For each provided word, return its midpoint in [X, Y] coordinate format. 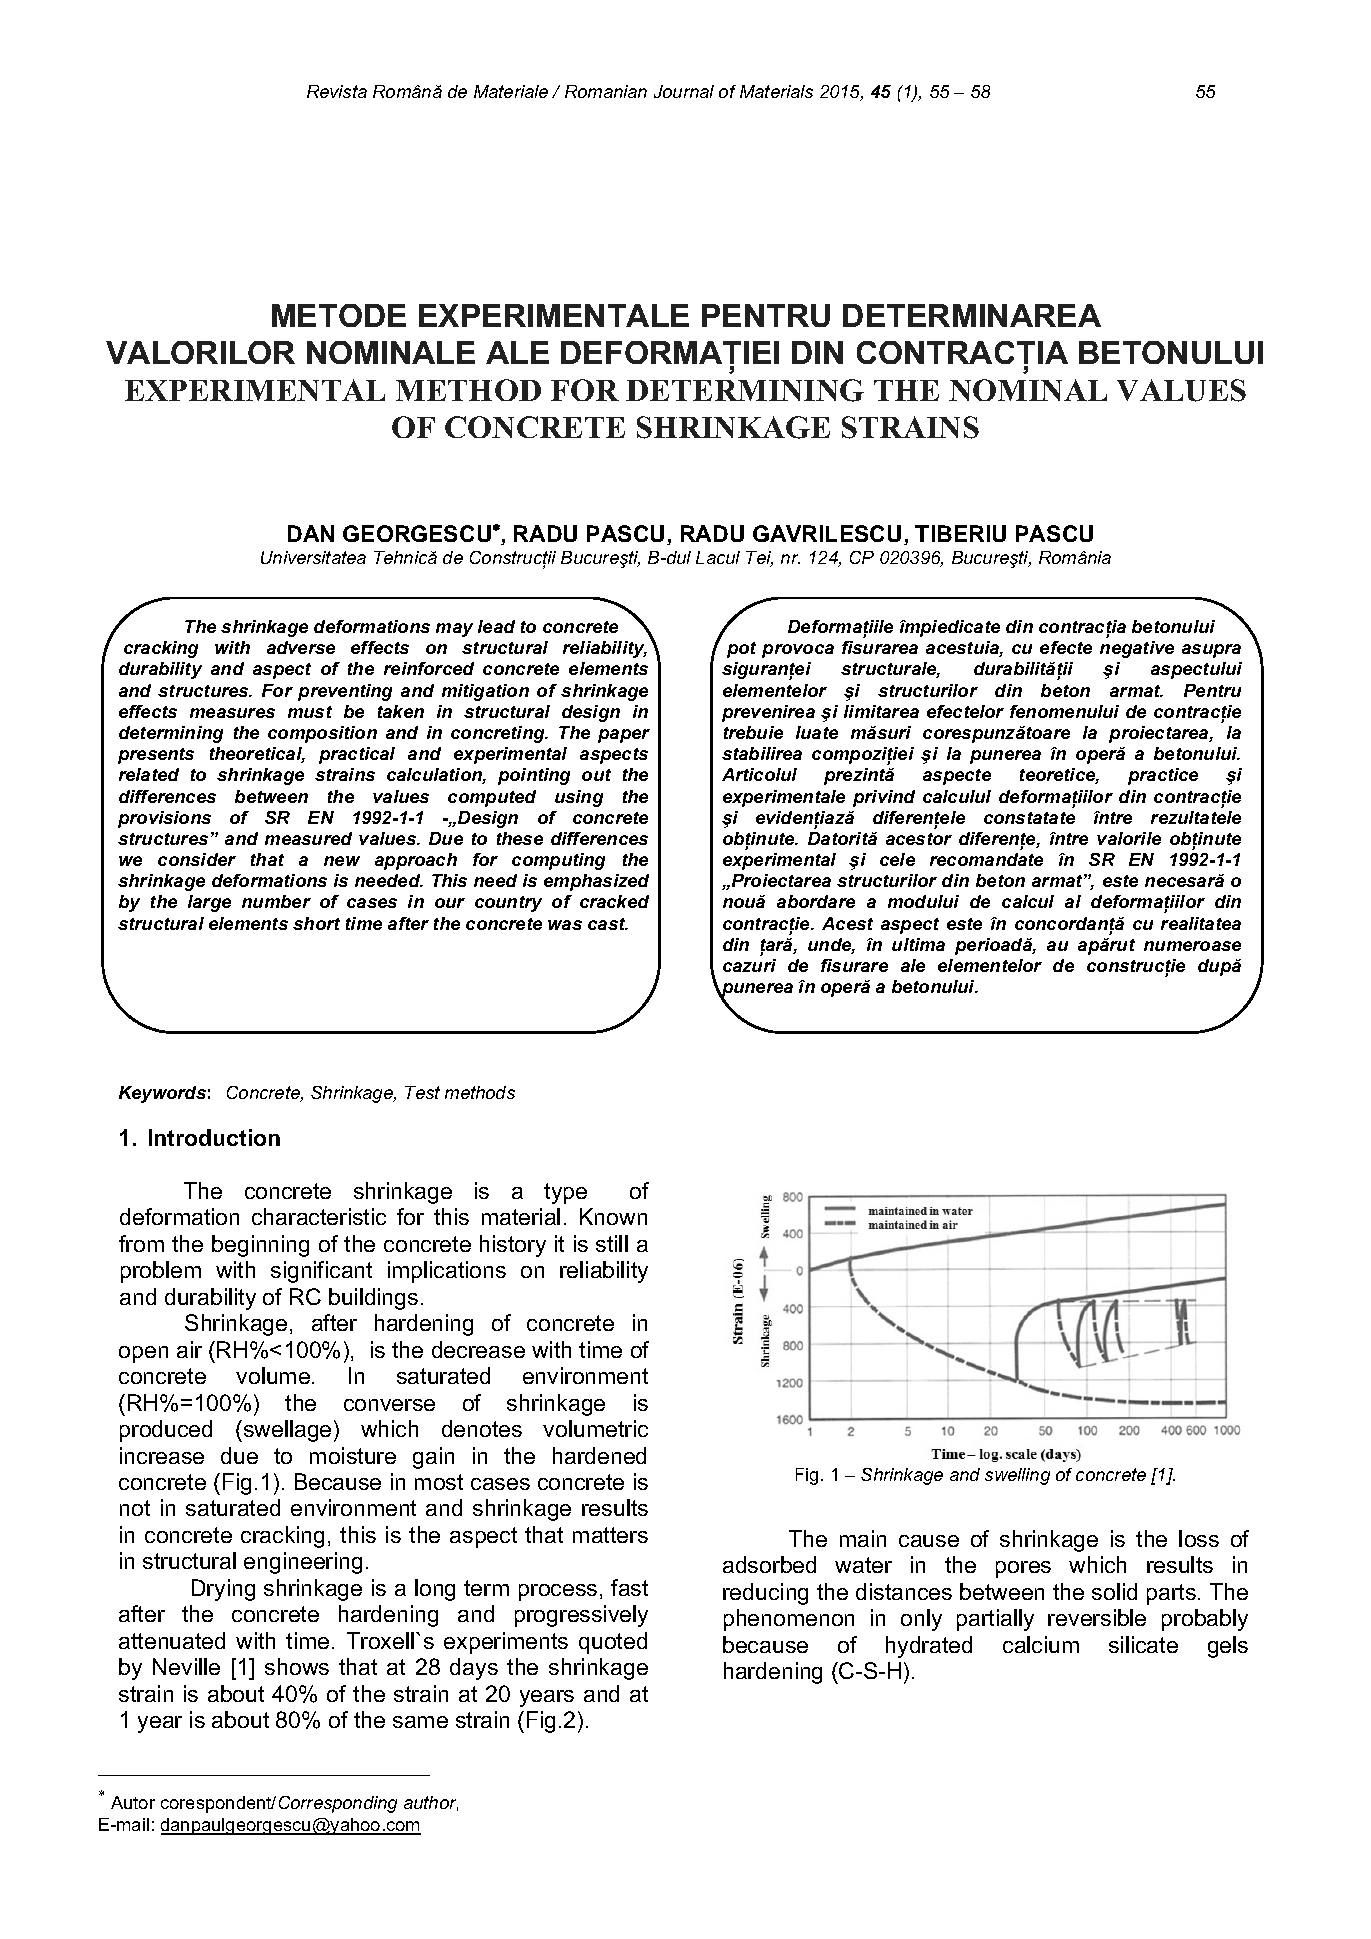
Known [613, 1216]
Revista [337, 91]
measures [232, 713]
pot [741, 650]
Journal [684, 91]
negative [1137, 649]
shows [297, 1666]
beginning [260, 1246]
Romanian [606, 91]
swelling [1017, 1476]
